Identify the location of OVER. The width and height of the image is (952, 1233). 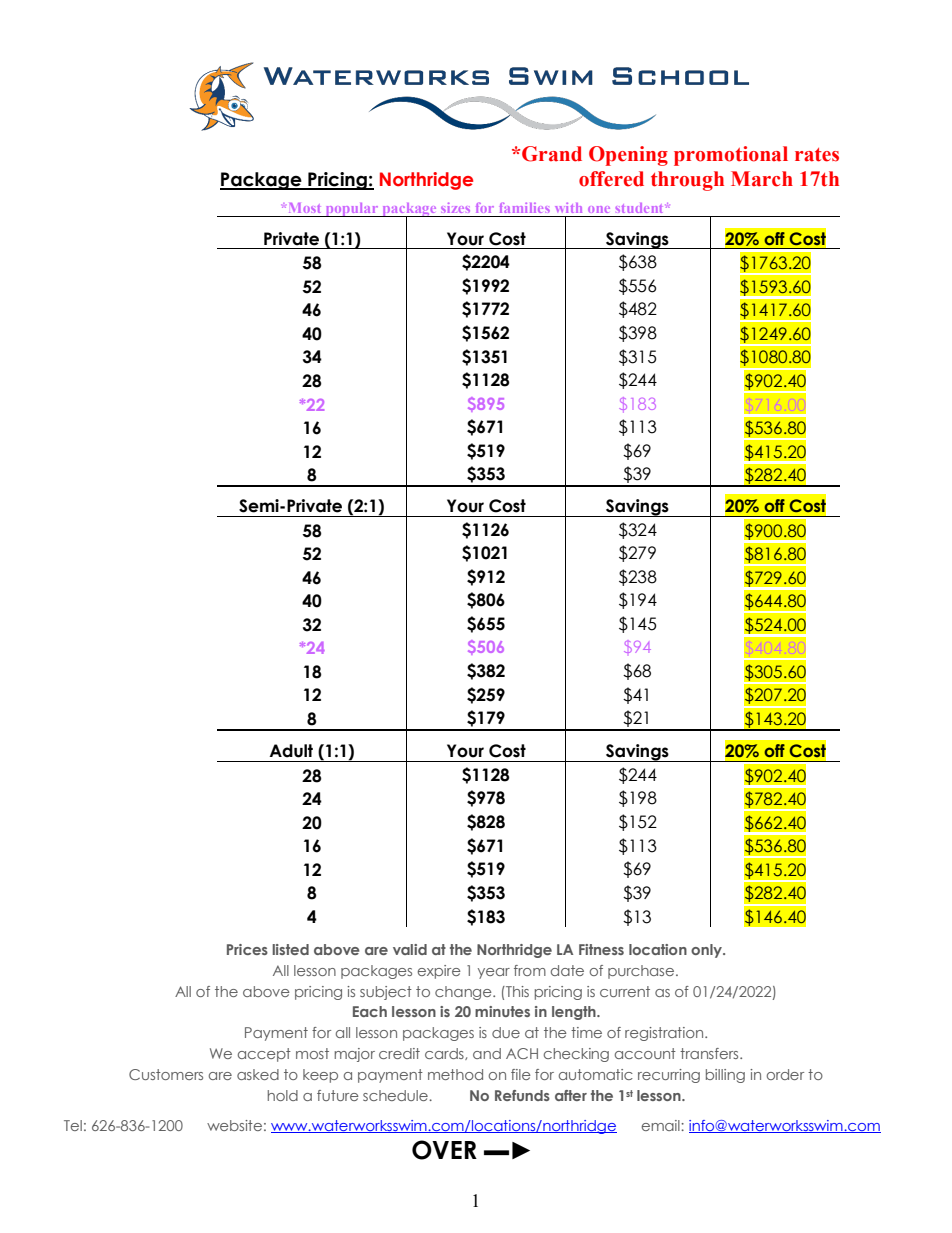
(444, 1150).
